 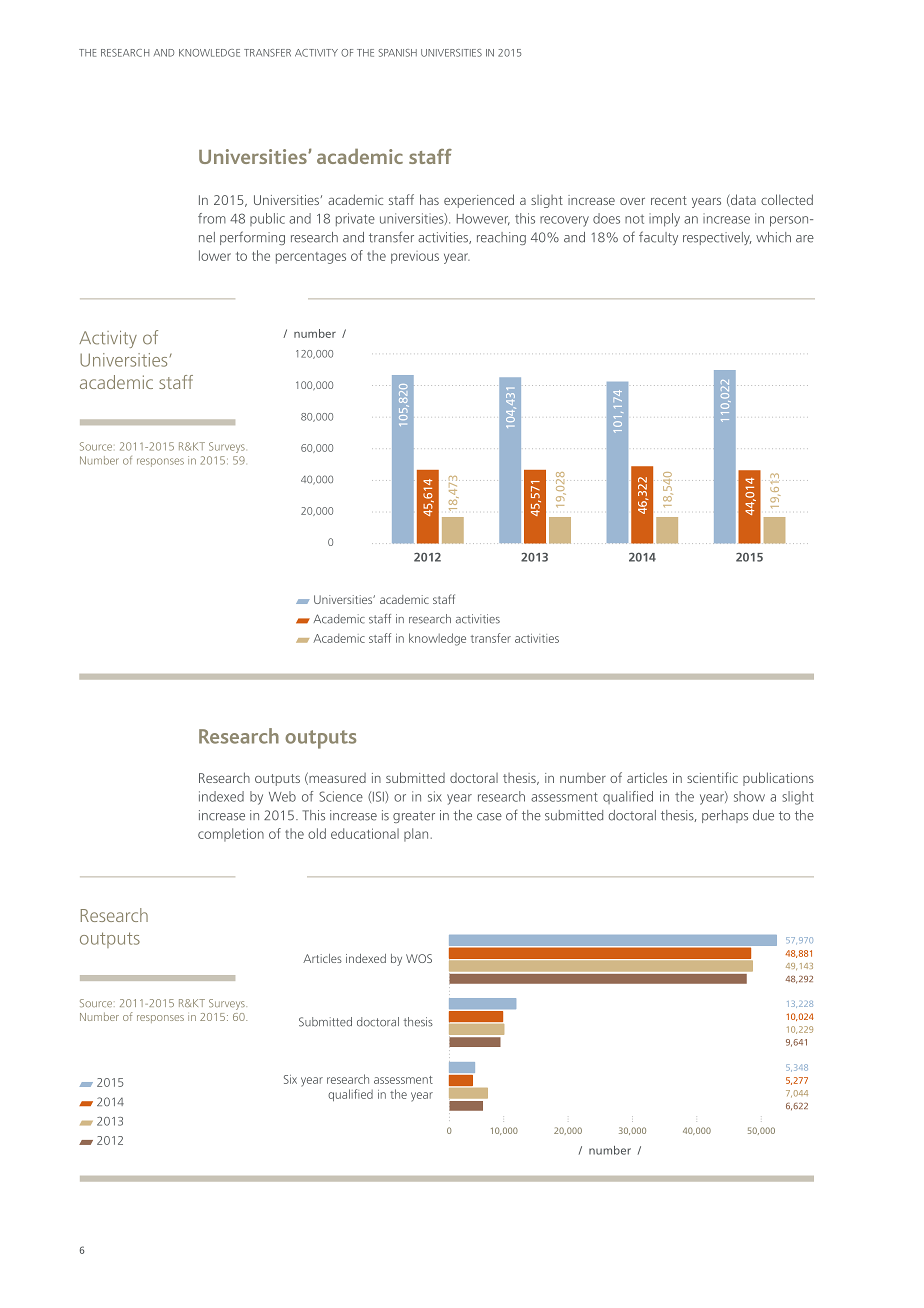 What do you see at coordinates (712, 777) in the document?
I see `scientific` at bounding box center [712, 777].
